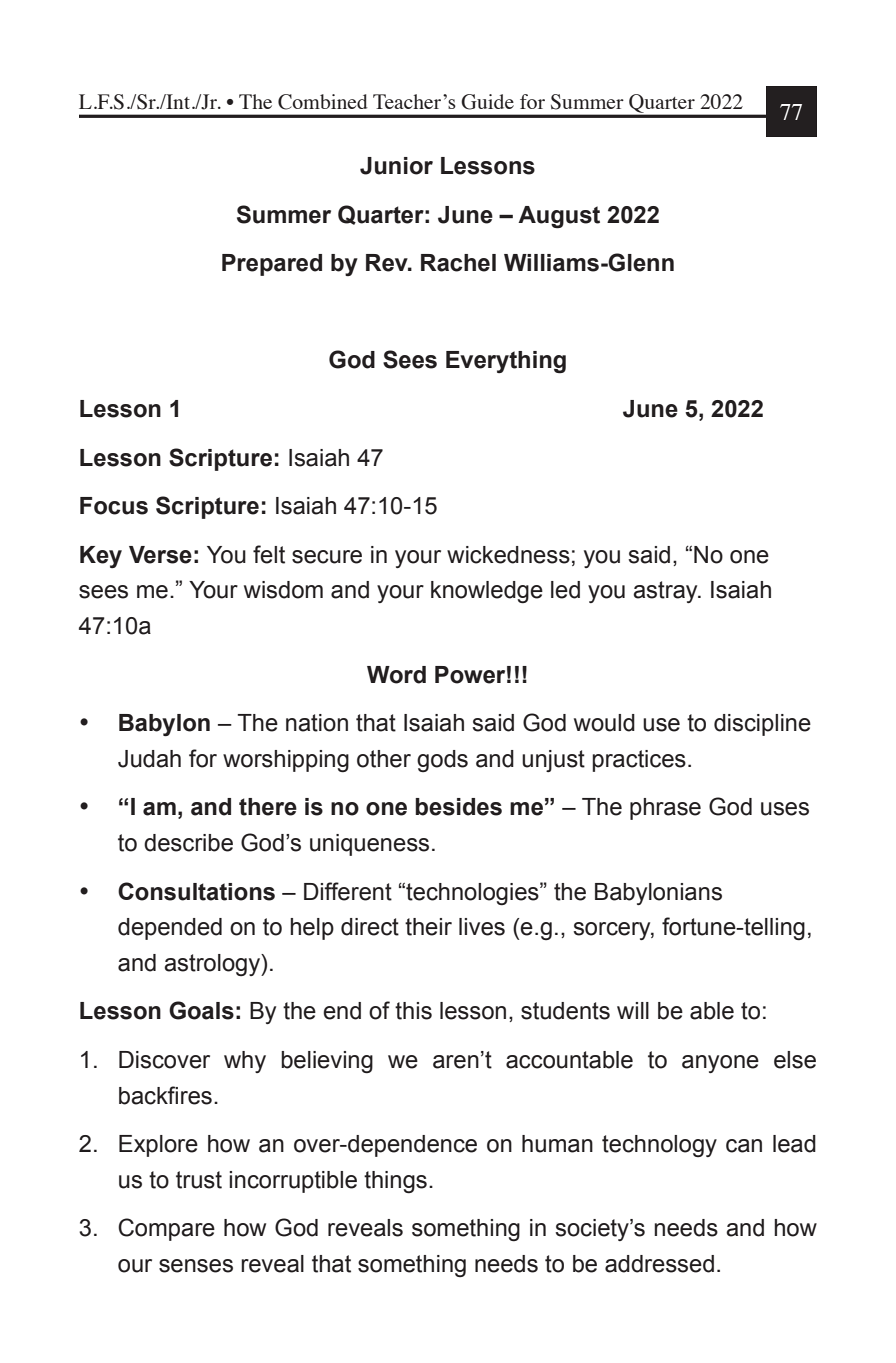  Describe the element at coordinates (762, 725) in the screenshot. I see `discipline` at that location.
